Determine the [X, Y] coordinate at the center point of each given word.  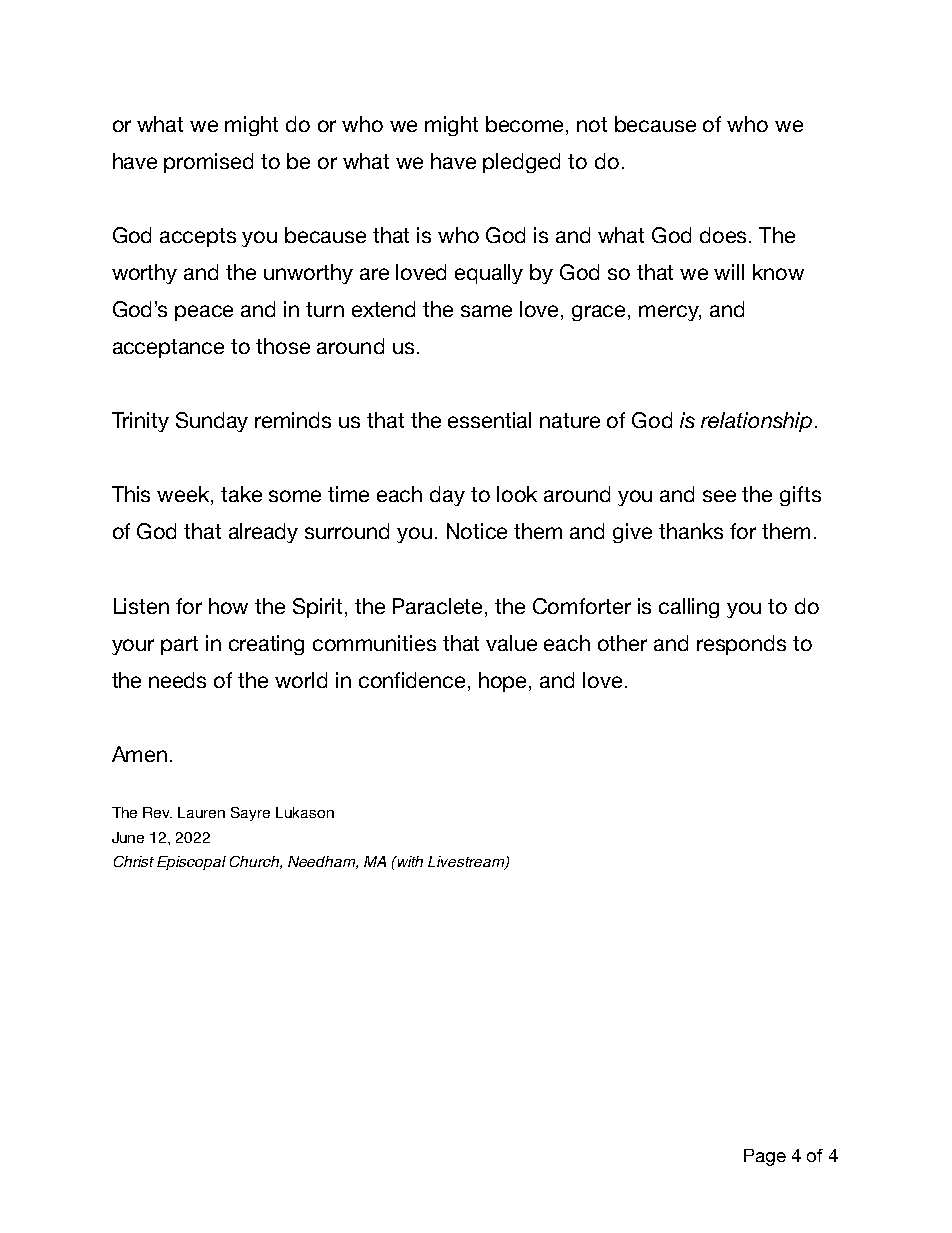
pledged [521, 163]
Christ [134, 861]
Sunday [212, 422]
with [409, 861]
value [511, 643]
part [179, 645]
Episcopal [191, 863]
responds [741, 645]
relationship [756, 422]
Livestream [467, 863]
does [725, 235]
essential [489, 420]
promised [208, 163]
